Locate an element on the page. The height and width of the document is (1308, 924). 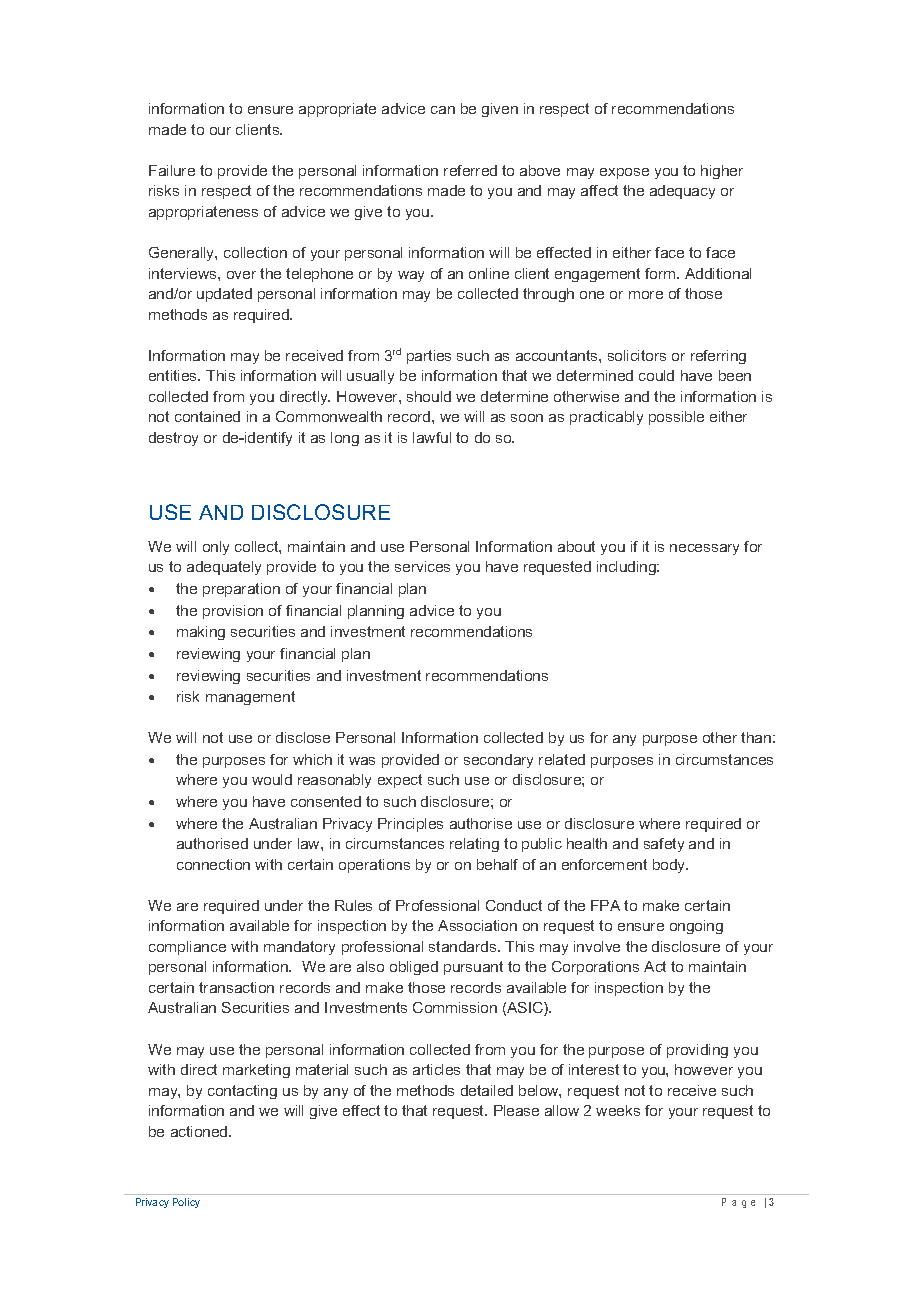
connection is located at coordinates (213, 864).
